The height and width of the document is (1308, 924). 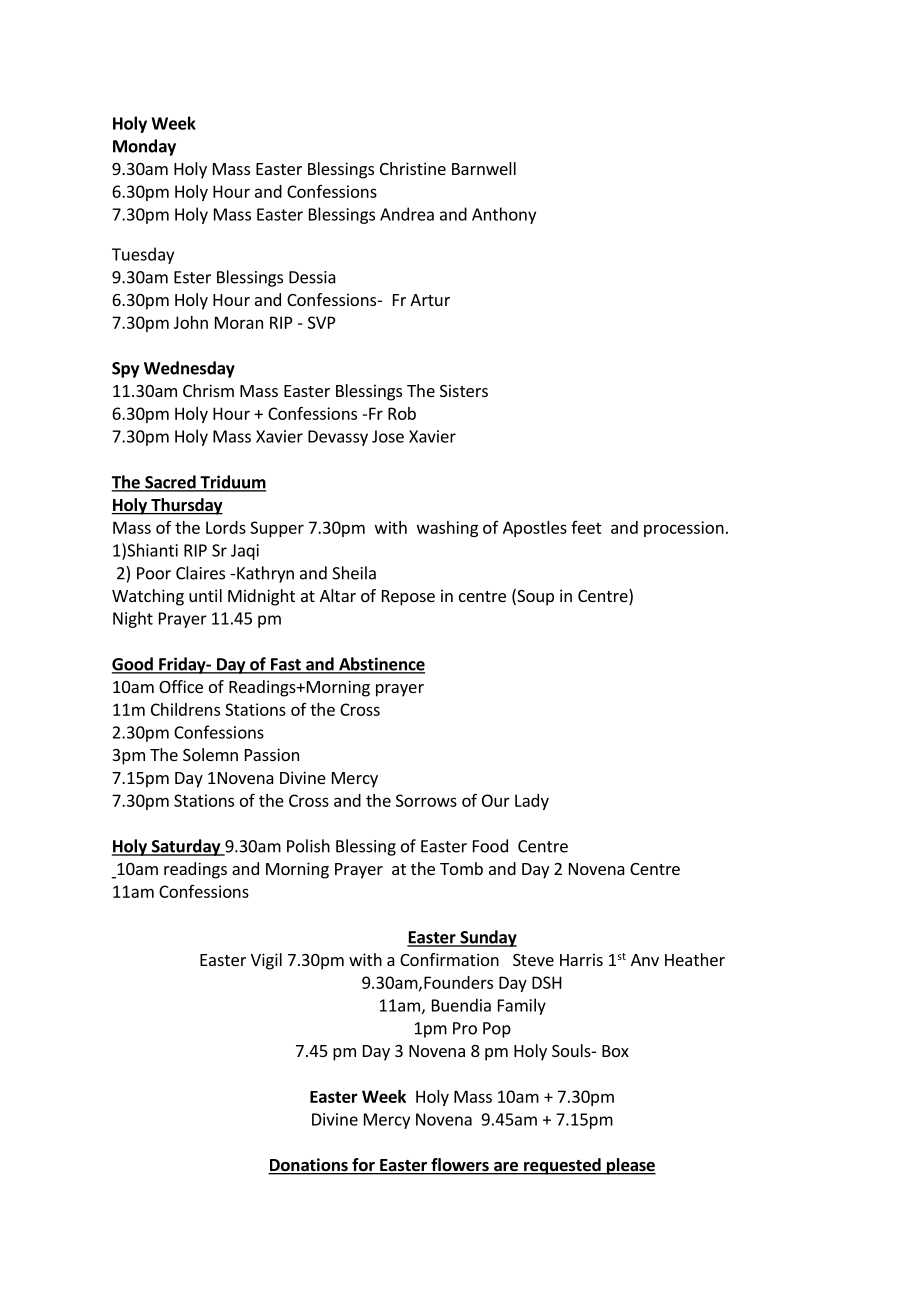 I want to click on for, so click(x=363, y=1166).
